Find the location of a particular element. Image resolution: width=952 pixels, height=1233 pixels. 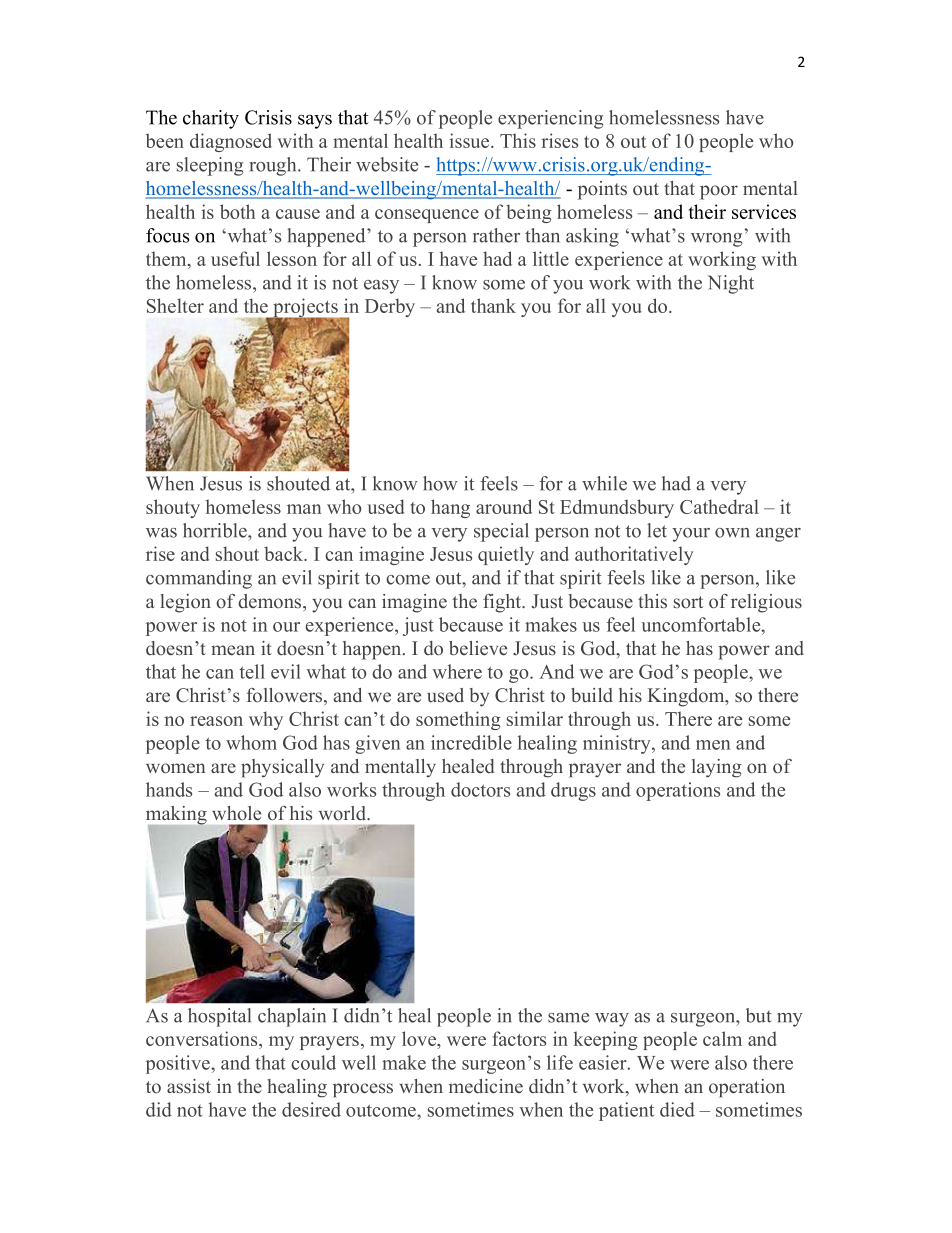

fight is located at coordinates (503, 603).
